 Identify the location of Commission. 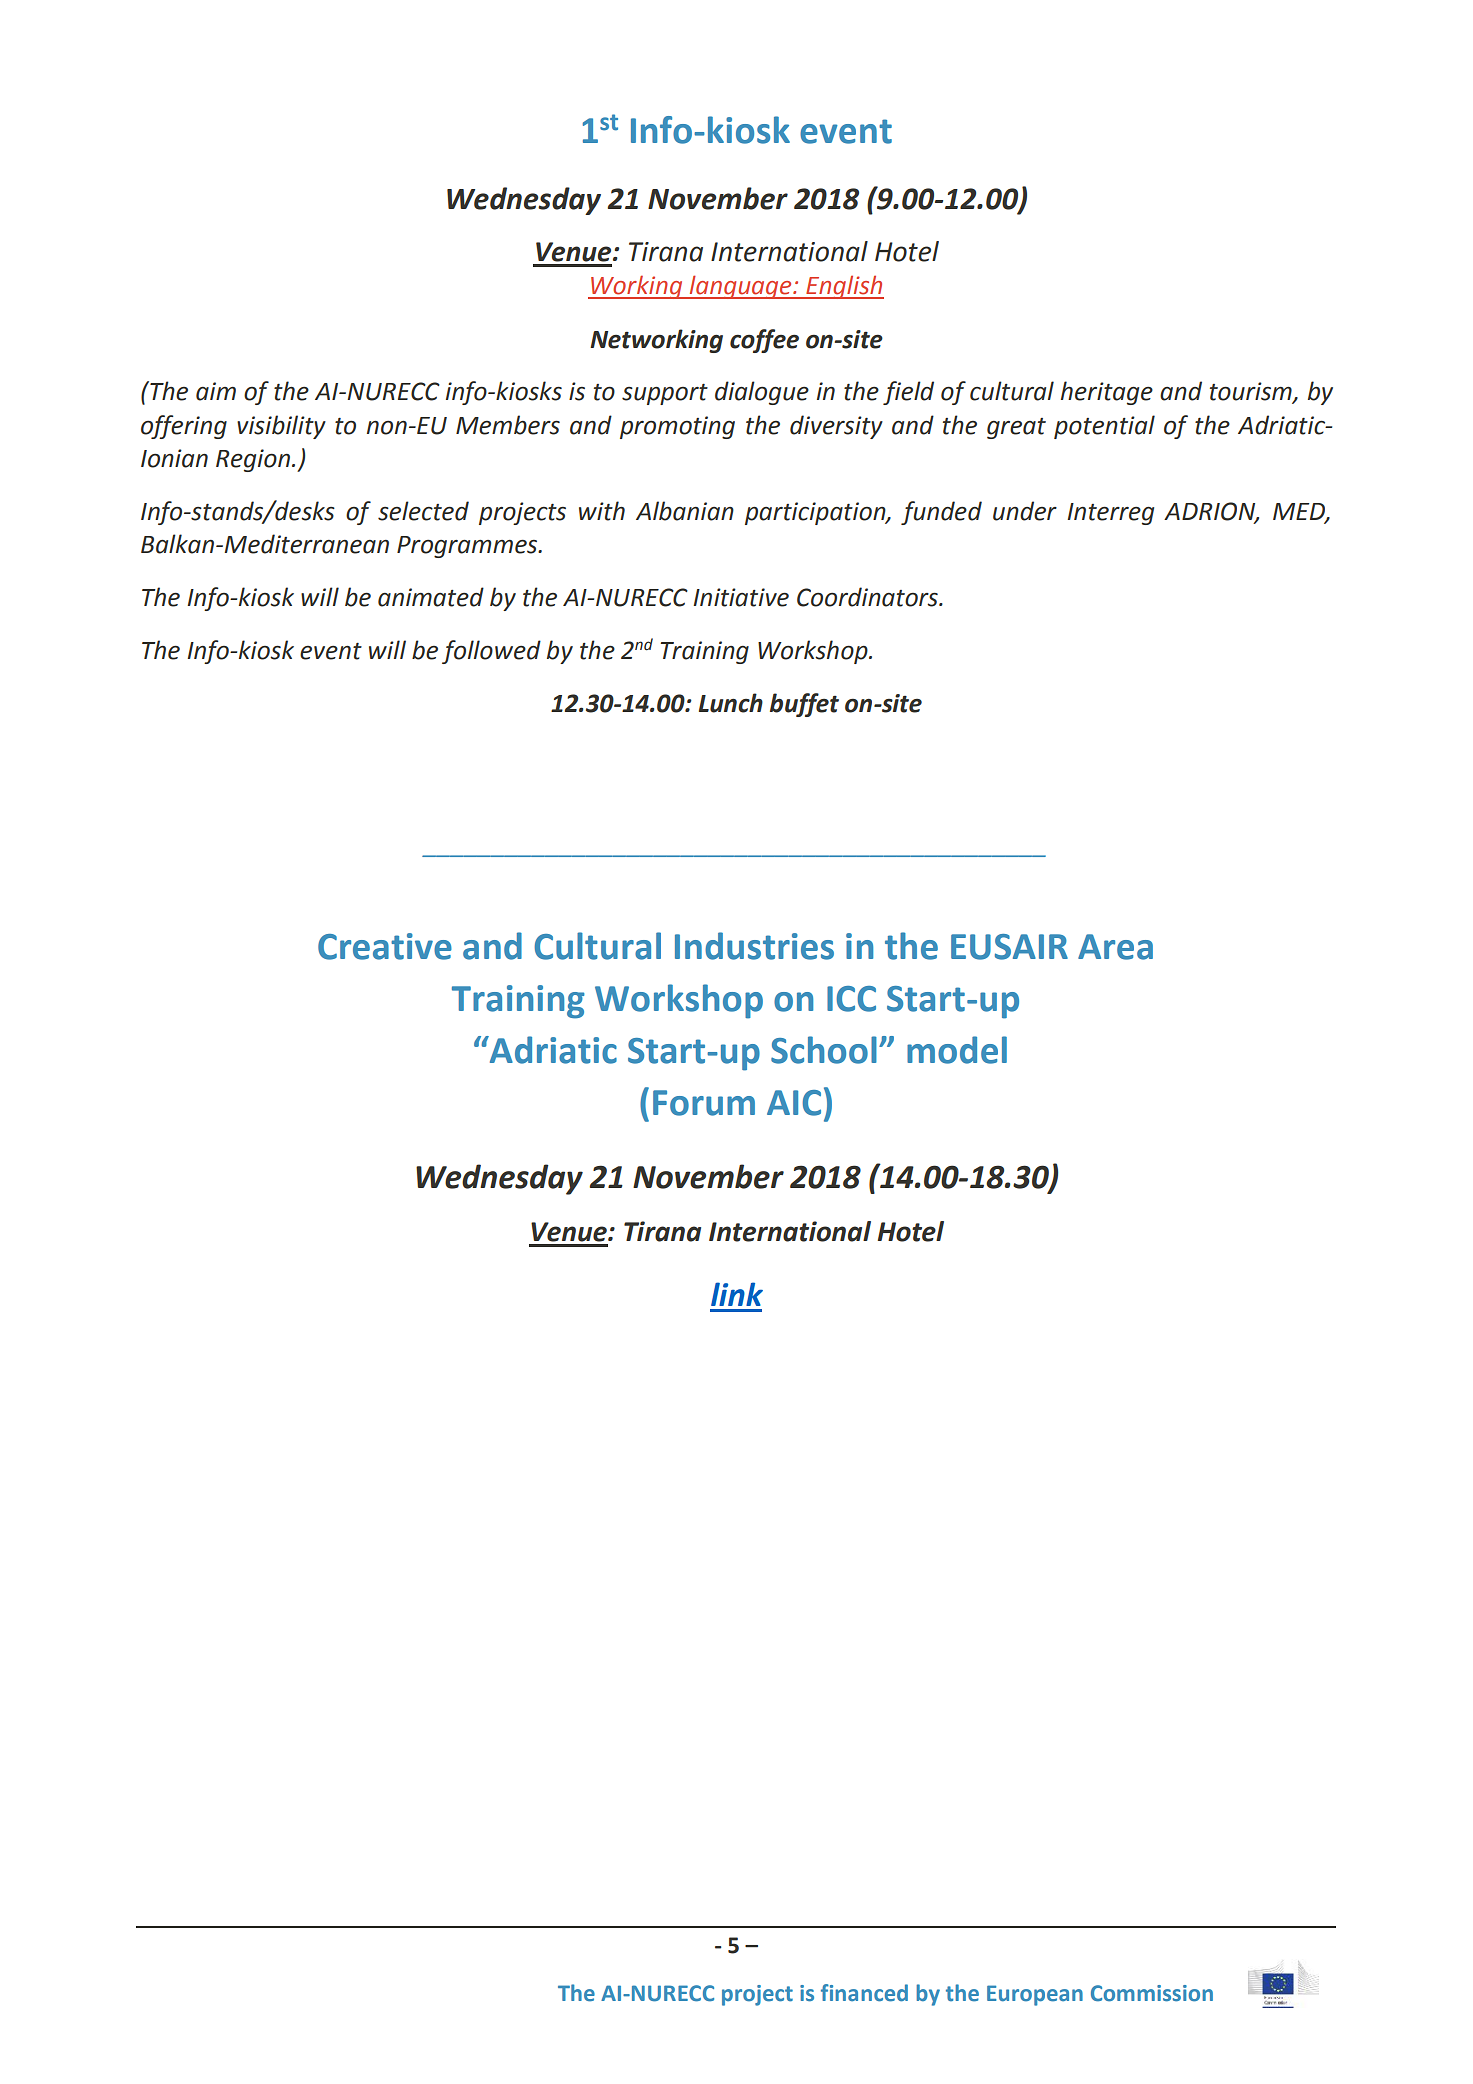
(1152, 1993).
